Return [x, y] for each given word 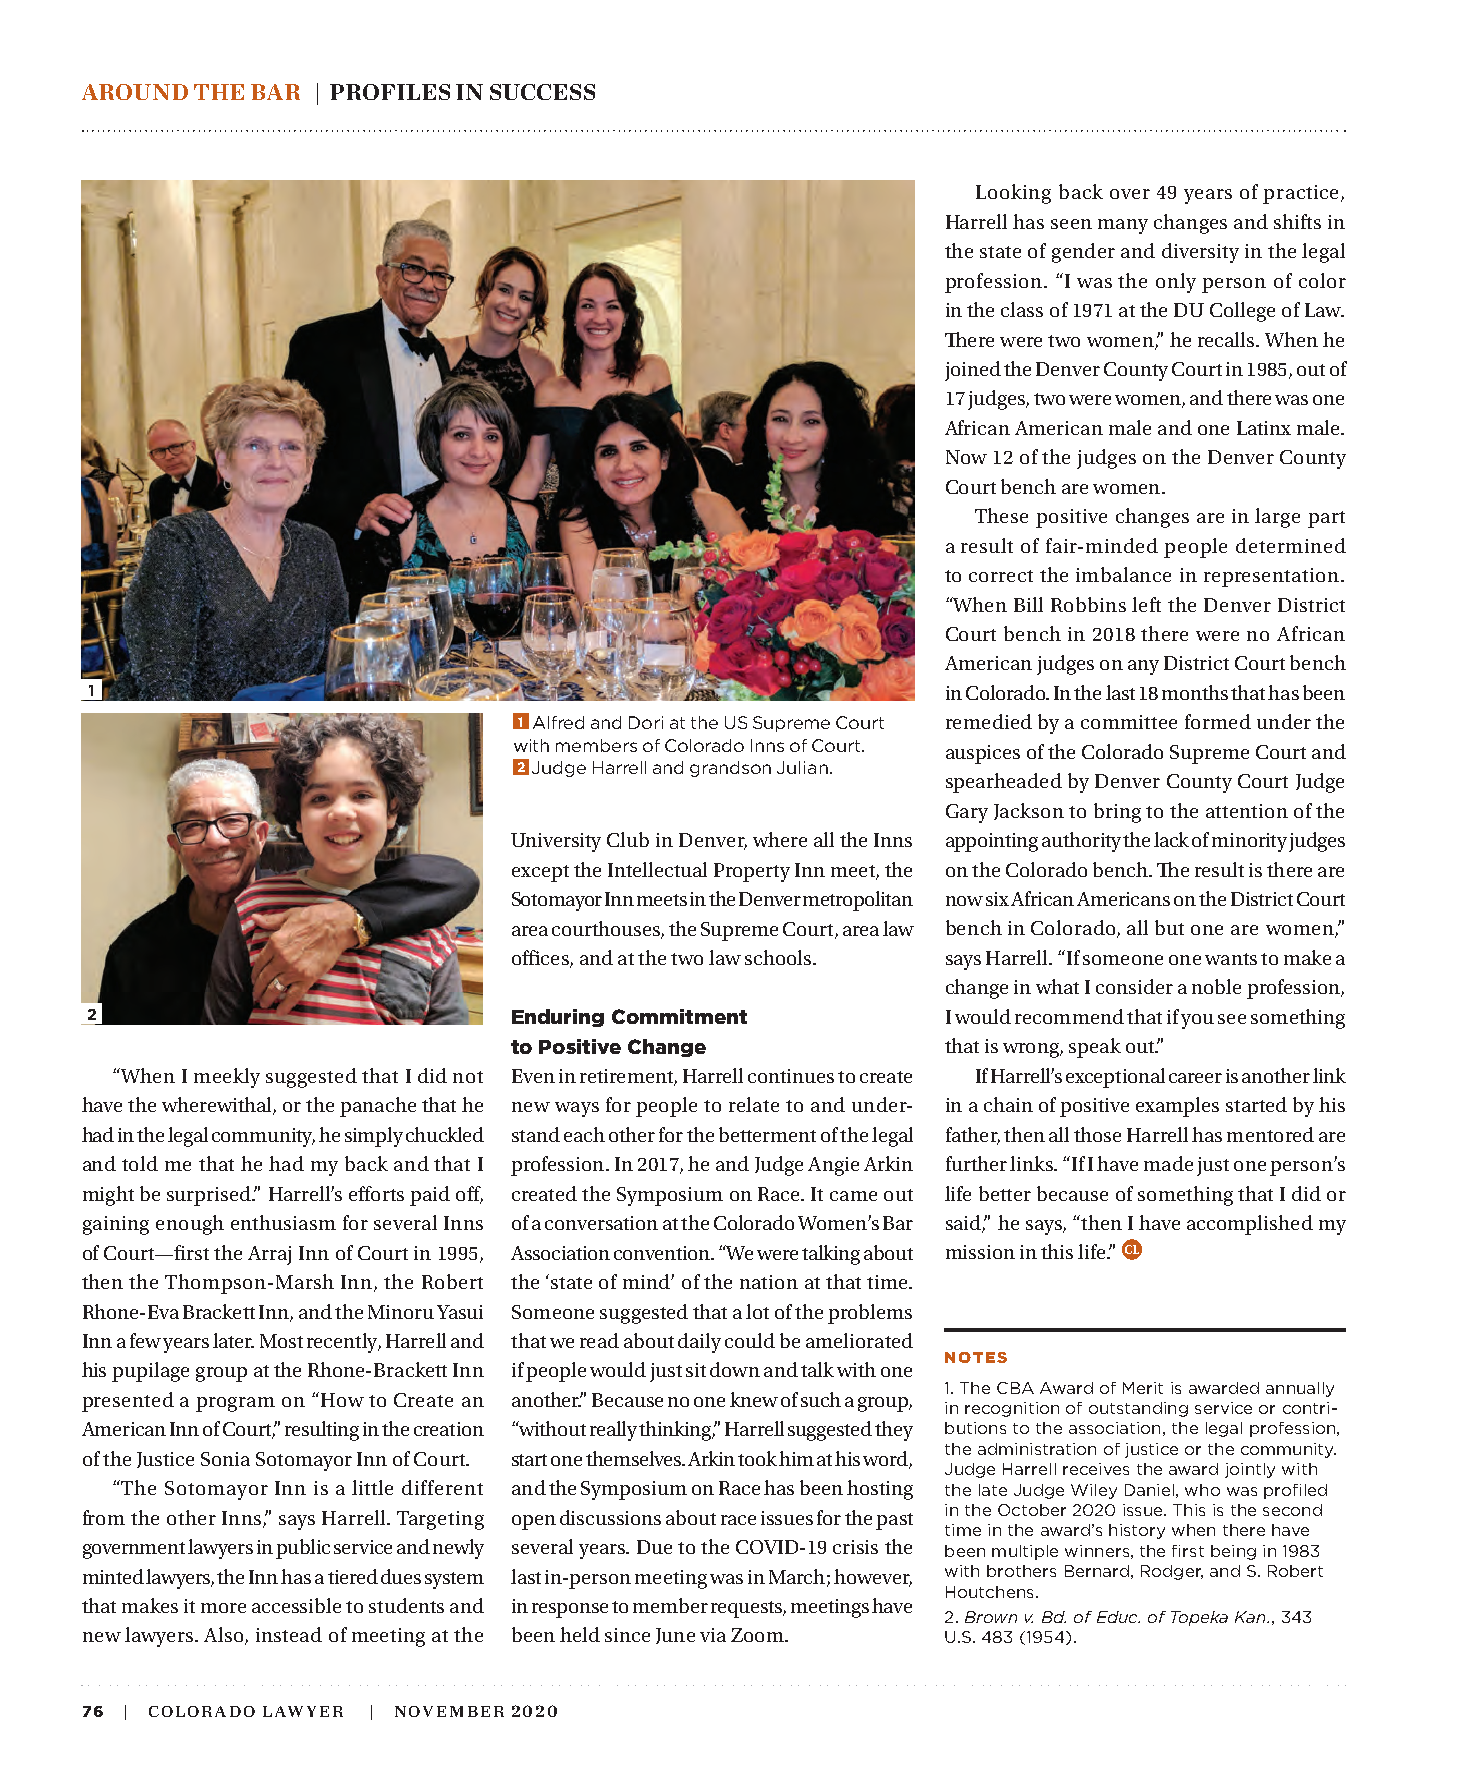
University [556, 842]
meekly [227, 1078]
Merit [1143, 1388]
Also [225, 1636]
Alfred [558, 722]
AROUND [135, 92]
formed [1218, 721]
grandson [730, 769]
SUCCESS [542, 92]
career [1195, 1078]
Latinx [1264, 428]
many [1123, 226]
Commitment [679, 1016]
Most [281, 1341]
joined [973, 371]
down [735, 1369]
